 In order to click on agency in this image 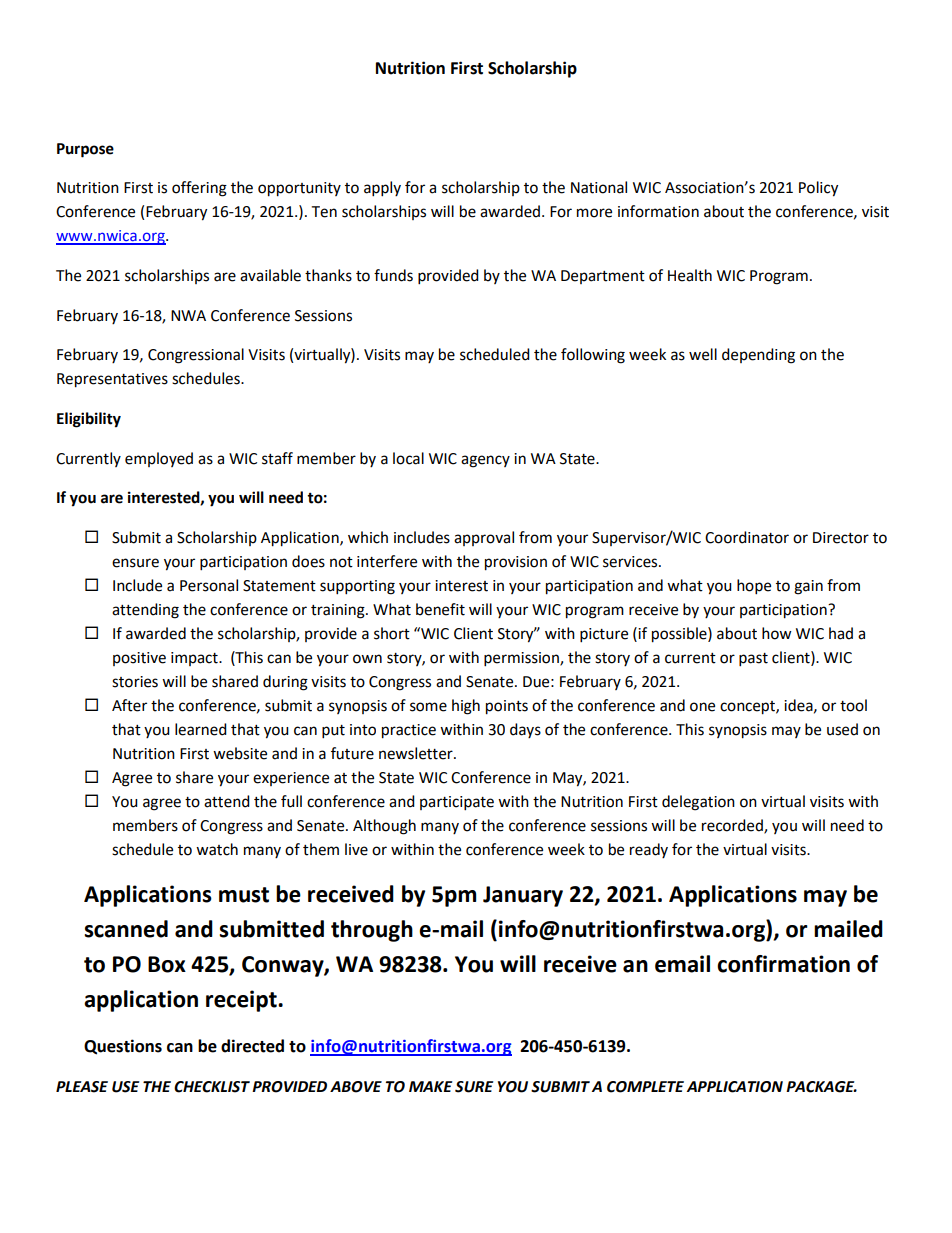, I will do `click(485, 461)`.
